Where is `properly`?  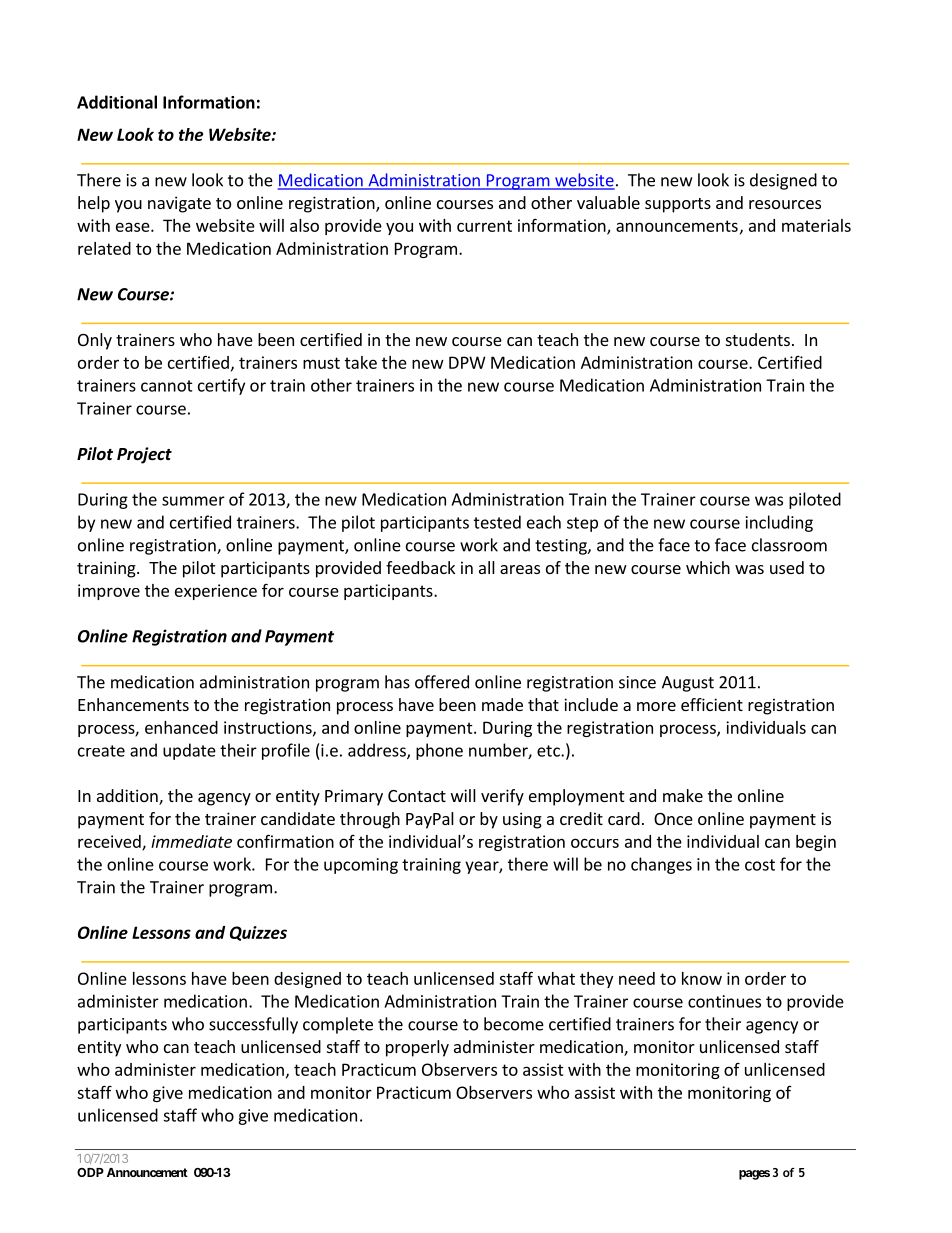
properly is located at coordinates (417, 1048).
